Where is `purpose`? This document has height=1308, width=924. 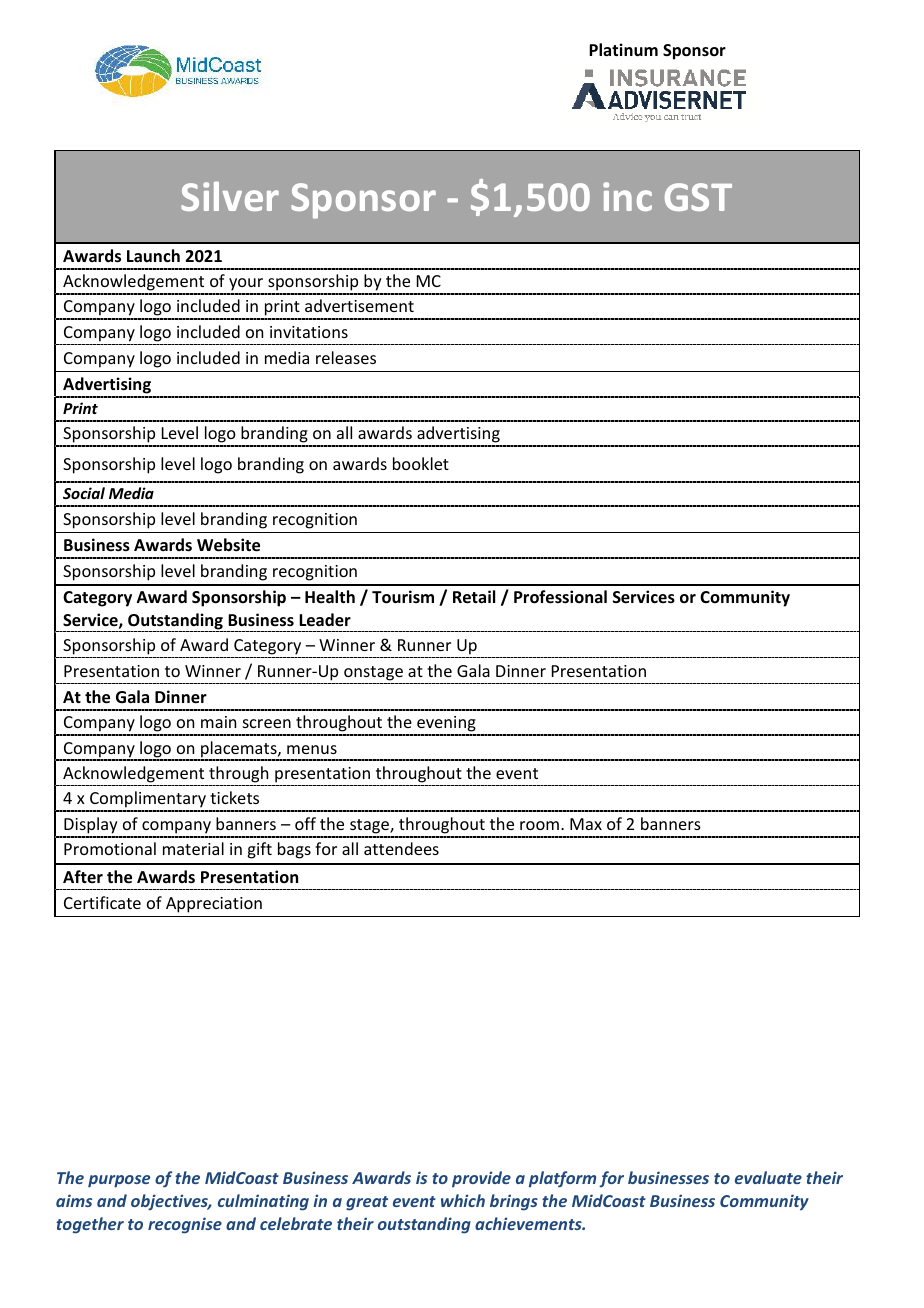 purpose is located at coordinates (119, 1181).
